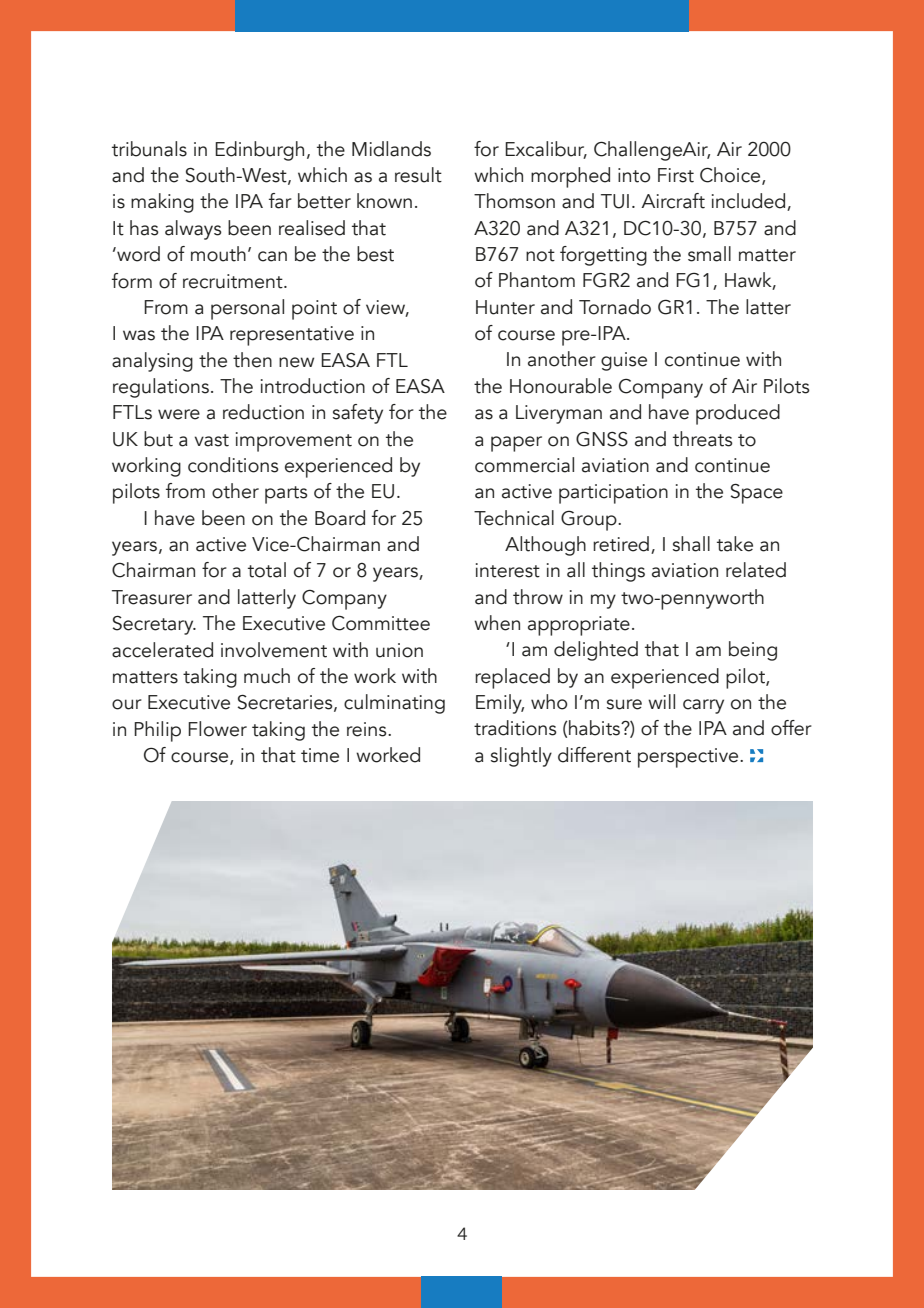  I want to click on Flower, so click(217, 729).
